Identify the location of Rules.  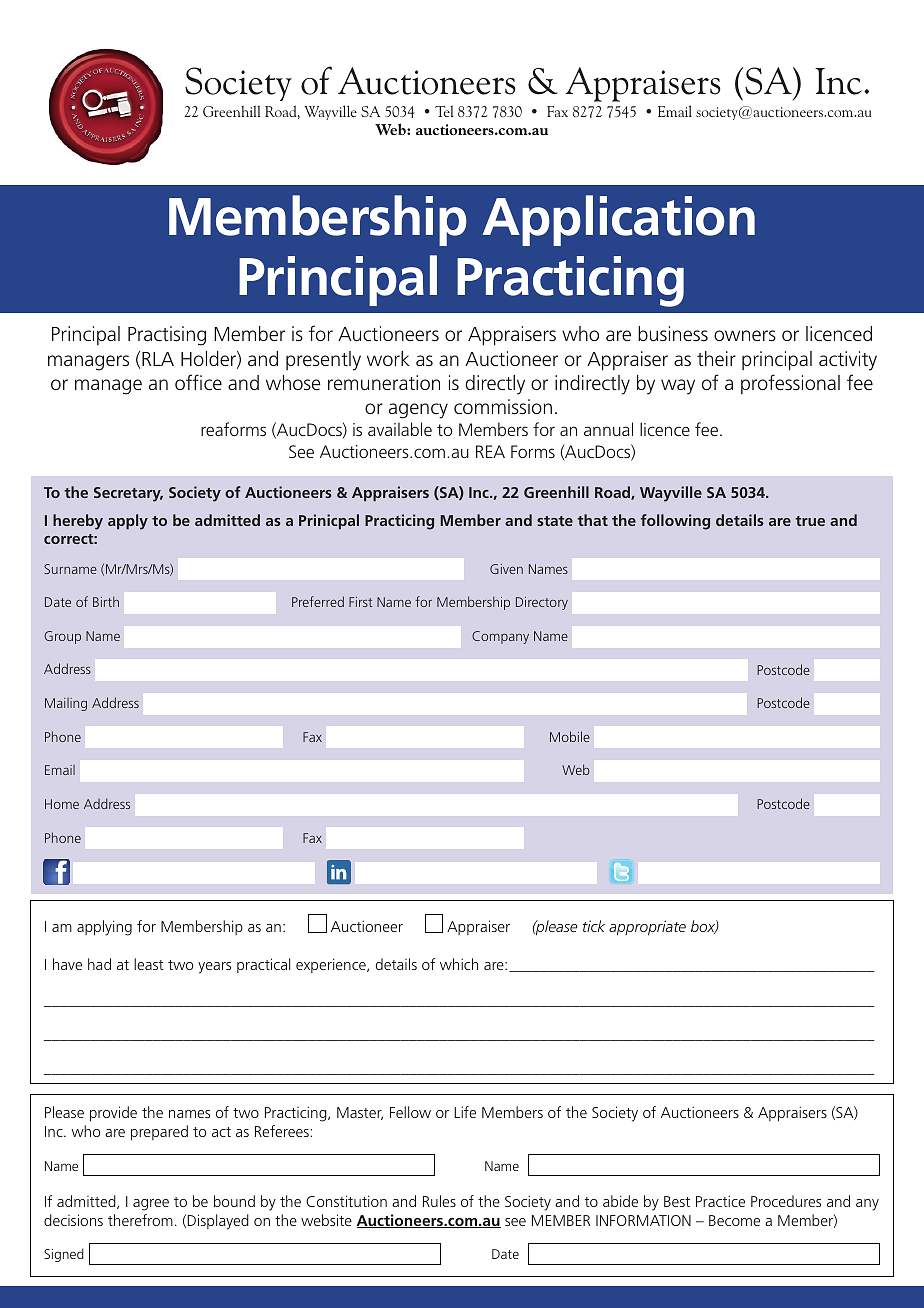
(439, 1201).
